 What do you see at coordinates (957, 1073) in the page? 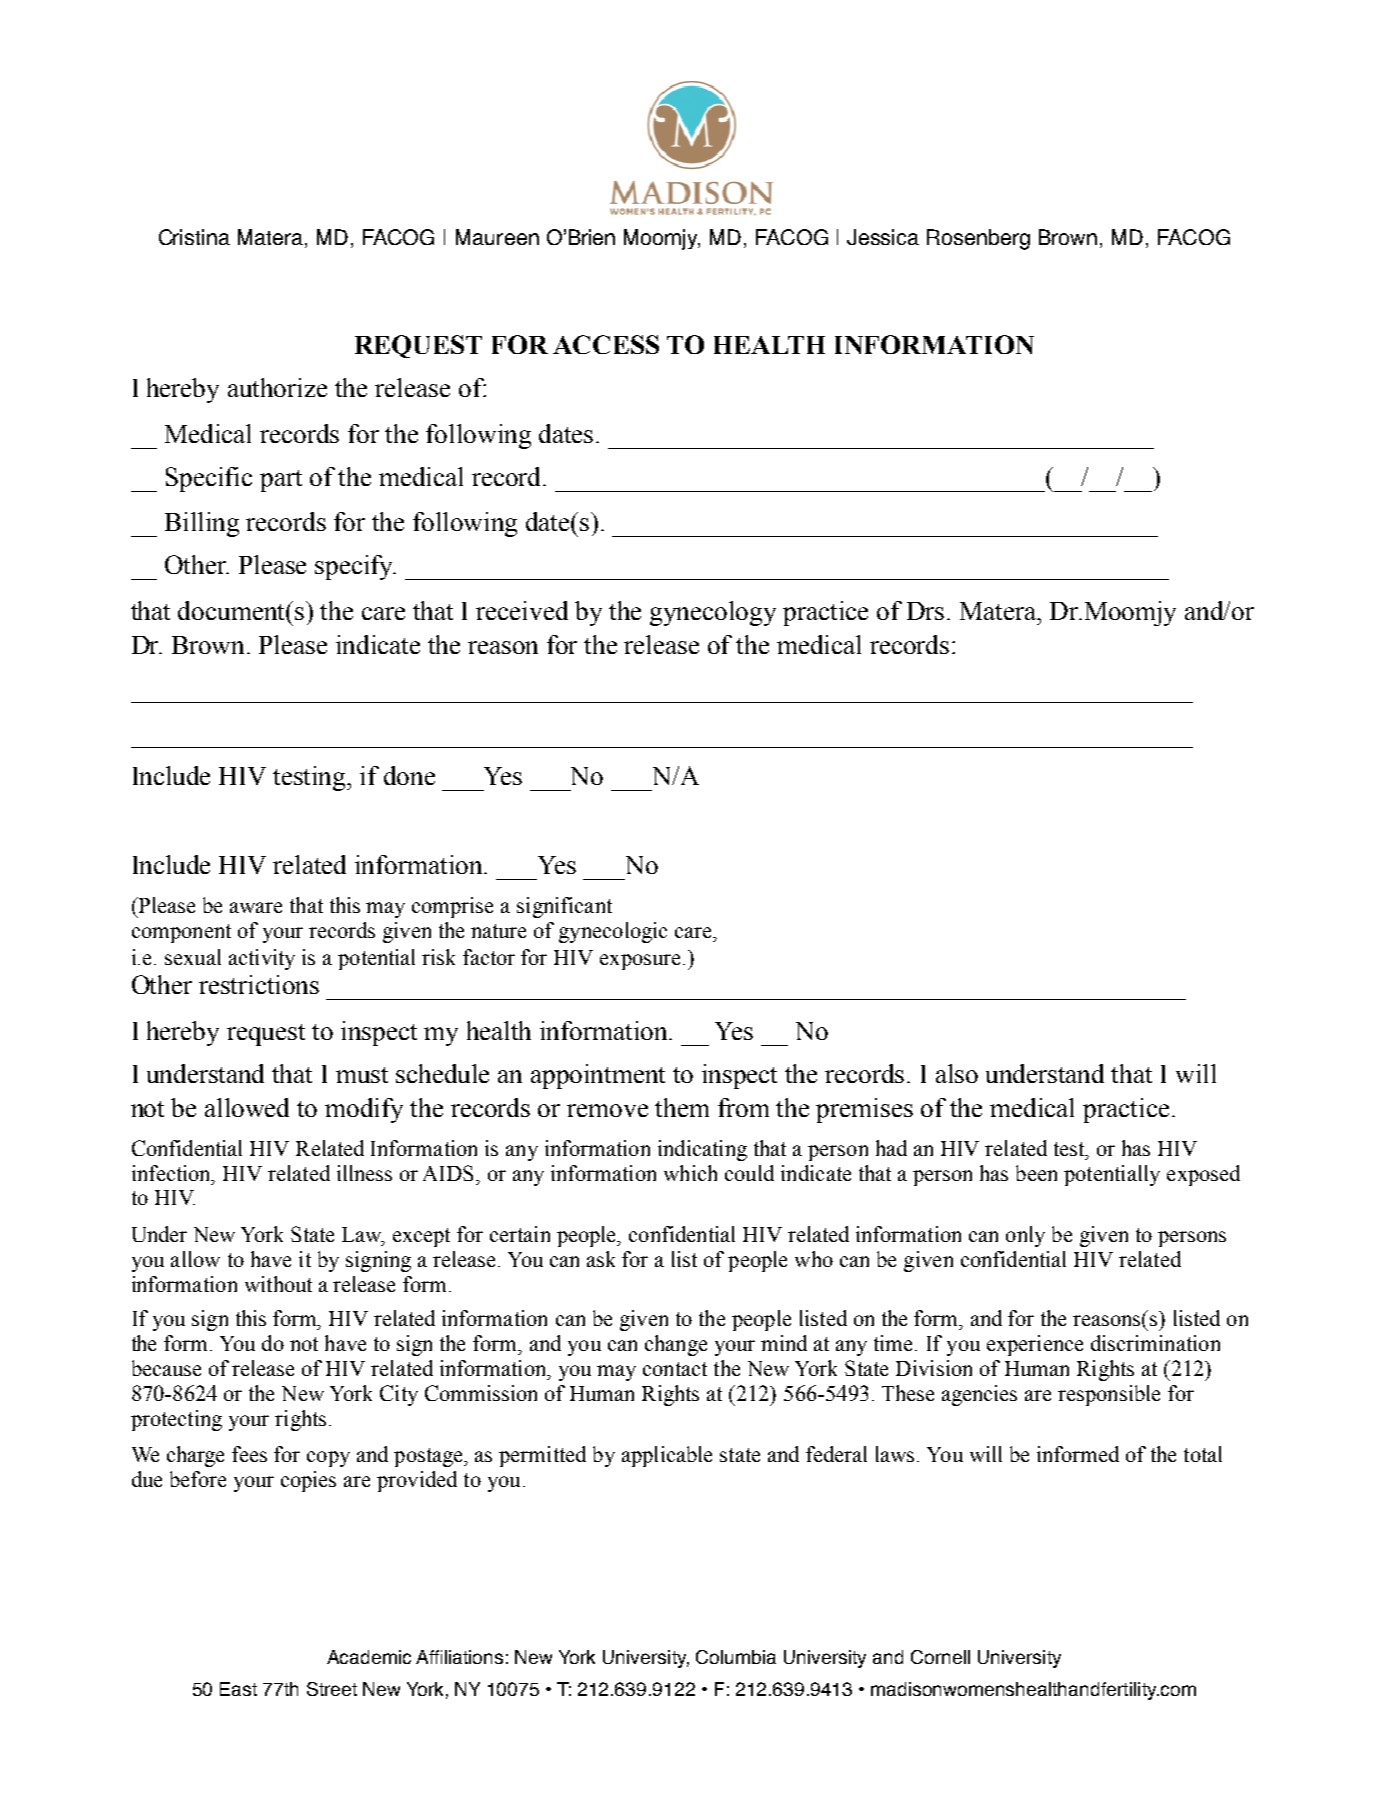
I see `also` at bounding box center [957, 1073].
